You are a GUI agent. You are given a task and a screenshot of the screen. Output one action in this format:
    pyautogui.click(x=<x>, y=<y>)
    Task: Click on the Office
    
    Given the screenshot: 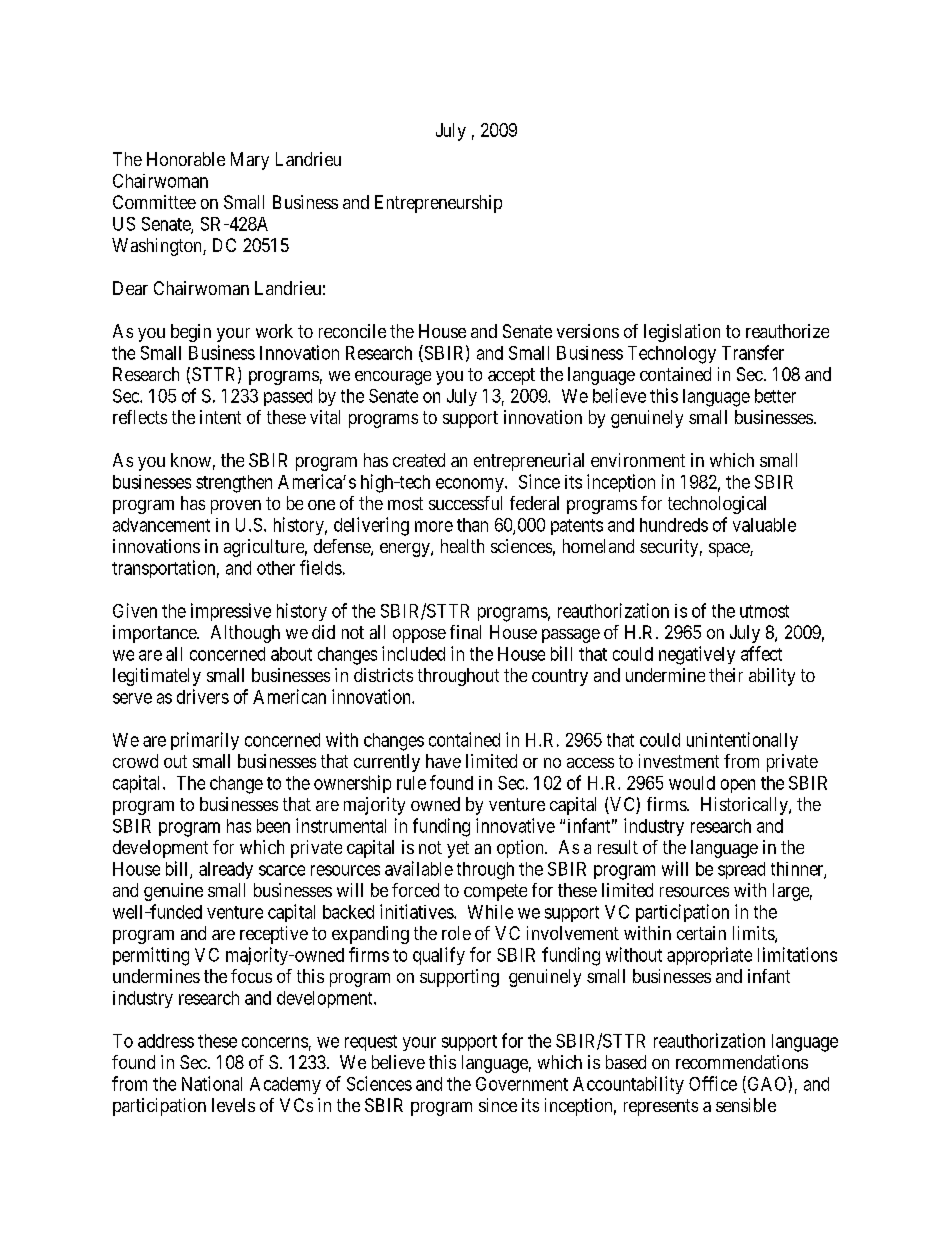 What is the action you would take?
    pyautogui.click(x=713, y=1083)
